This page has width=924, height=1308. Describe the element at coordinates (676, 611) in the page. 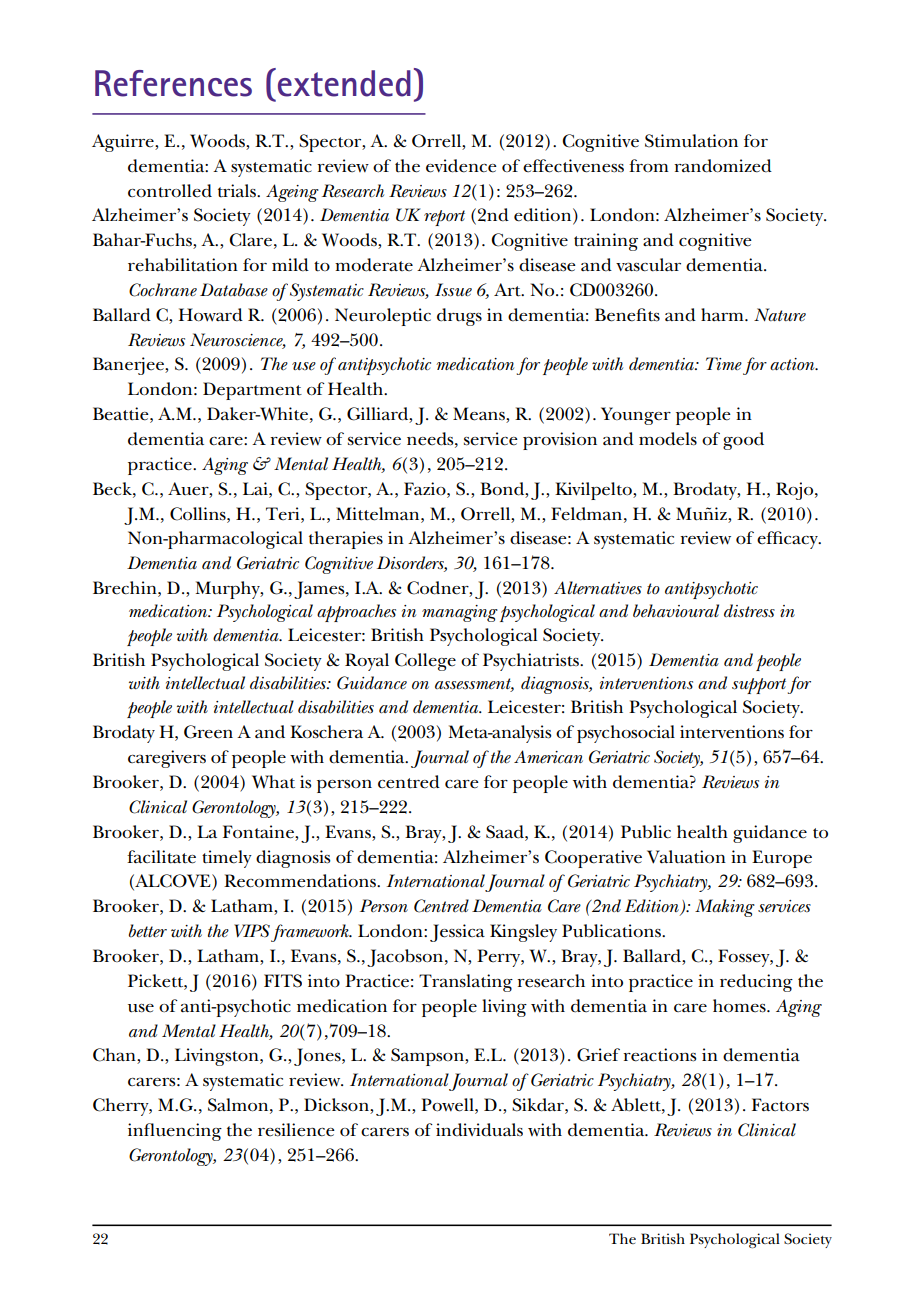

I see `behavioural` at that location.
